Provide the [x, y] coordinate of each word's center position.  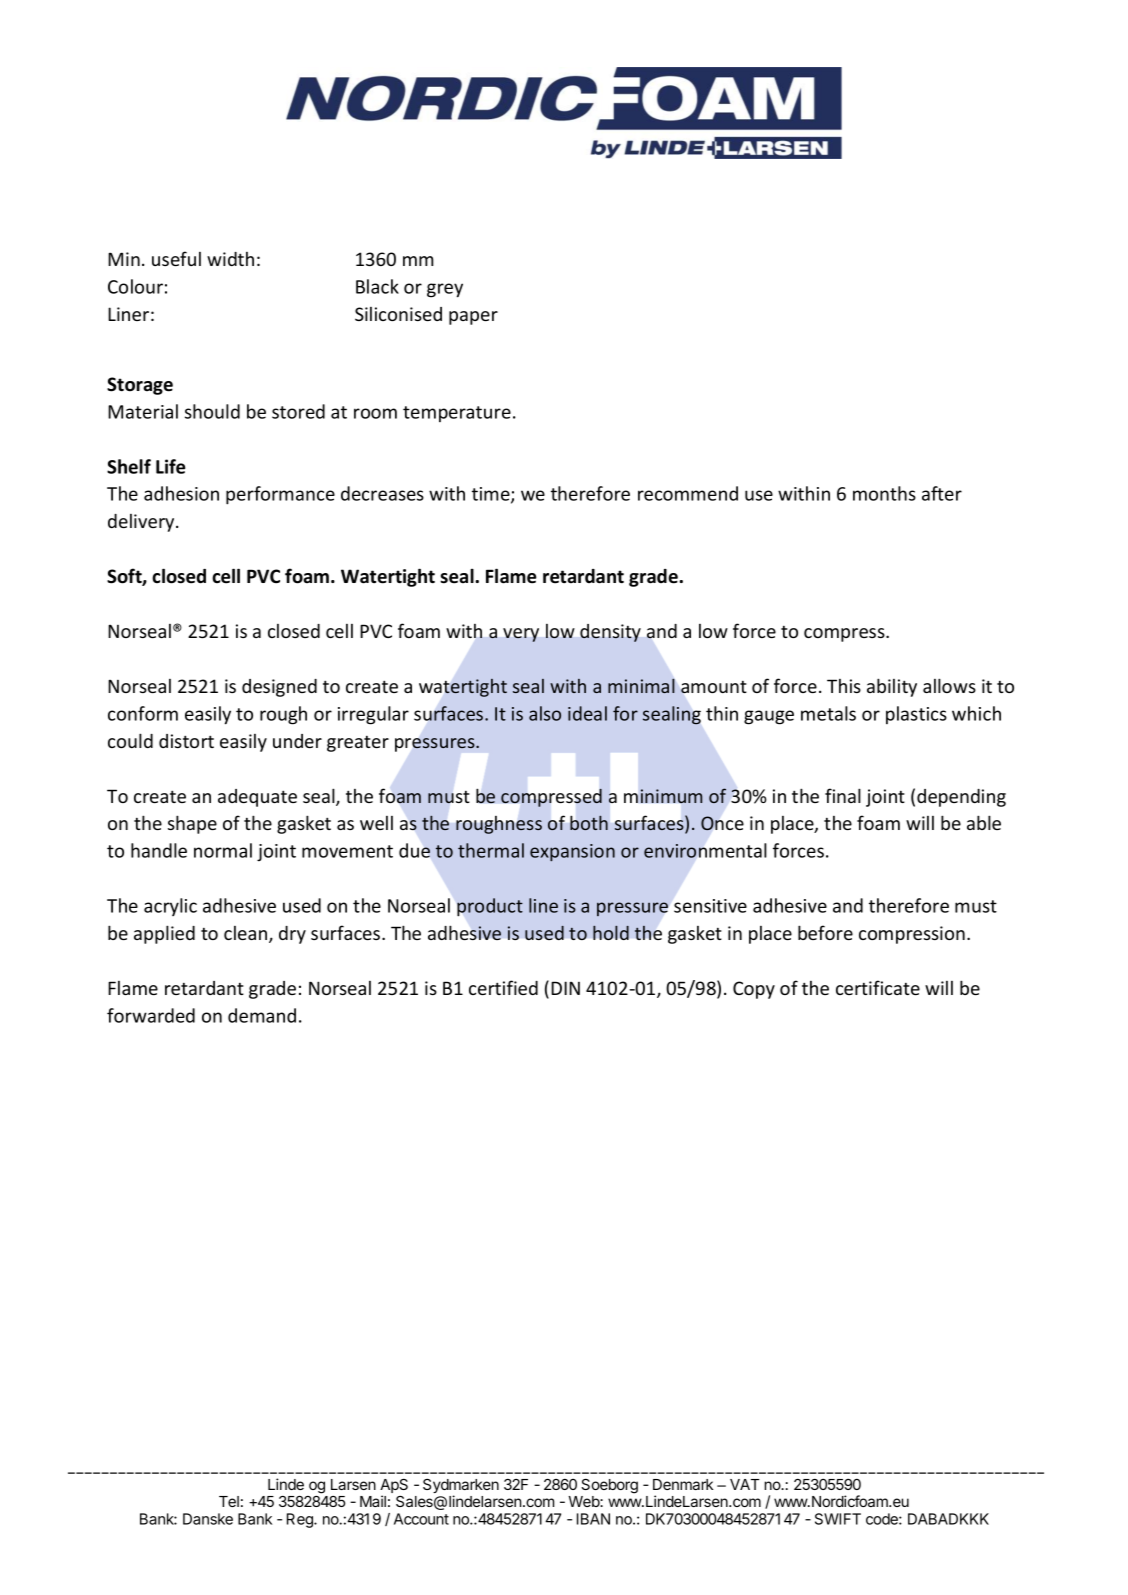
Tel [229, 1501]
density [610, 633]
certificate [878, 987]
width [230, 259]
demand [262, 1015]
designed [279, 688]
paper [473, 318]
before [825, 932]
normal [223, 850]
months [884, 493]
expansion [572, 852]
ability [892, 687]
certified [503, 987]
